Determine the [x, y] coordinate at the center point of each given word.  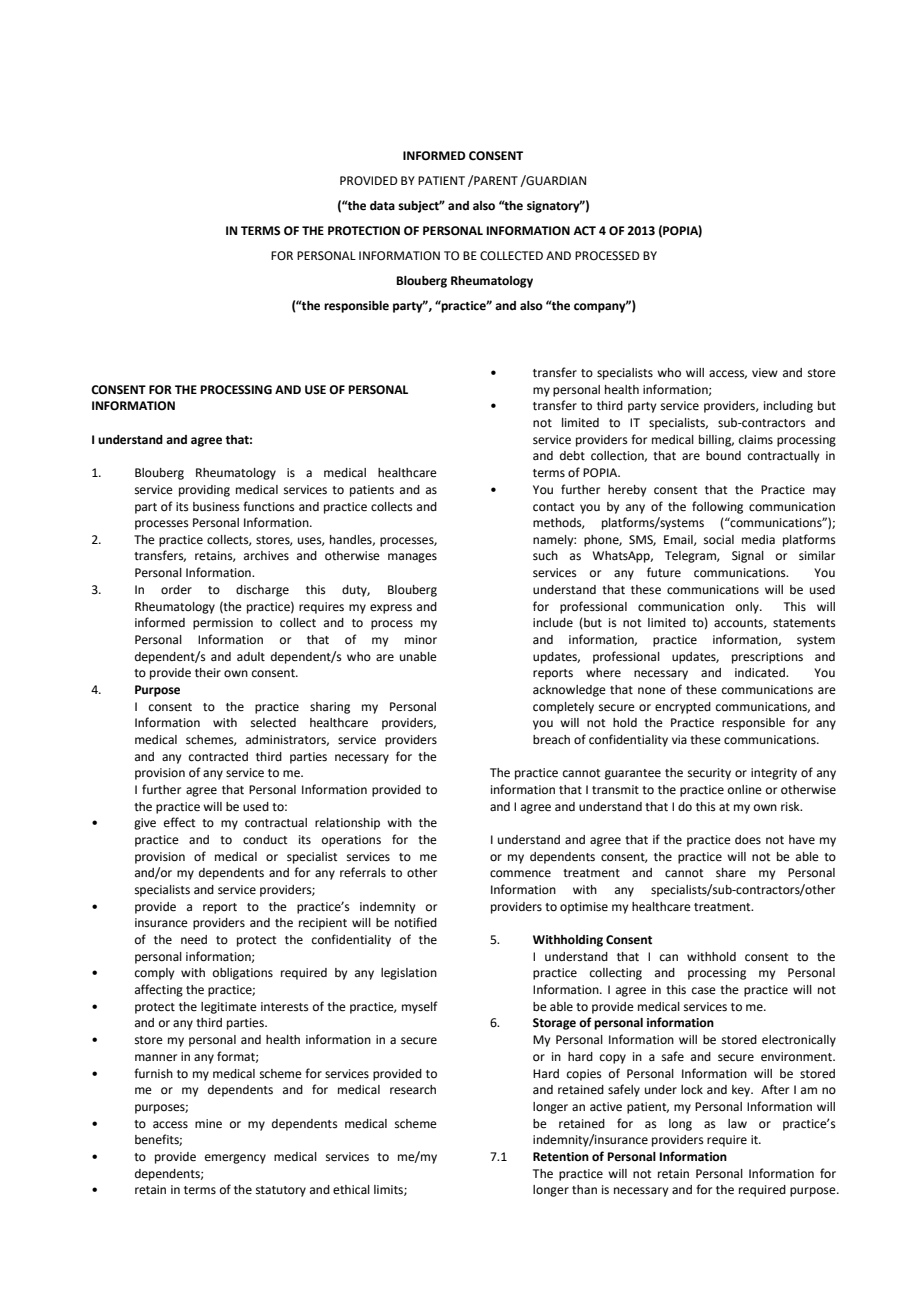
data [382, 206]
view [765, 372]
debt [572, 456]
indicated [761, 673]
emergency [235, 1159]
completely [563, 708]
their [208, 673]
